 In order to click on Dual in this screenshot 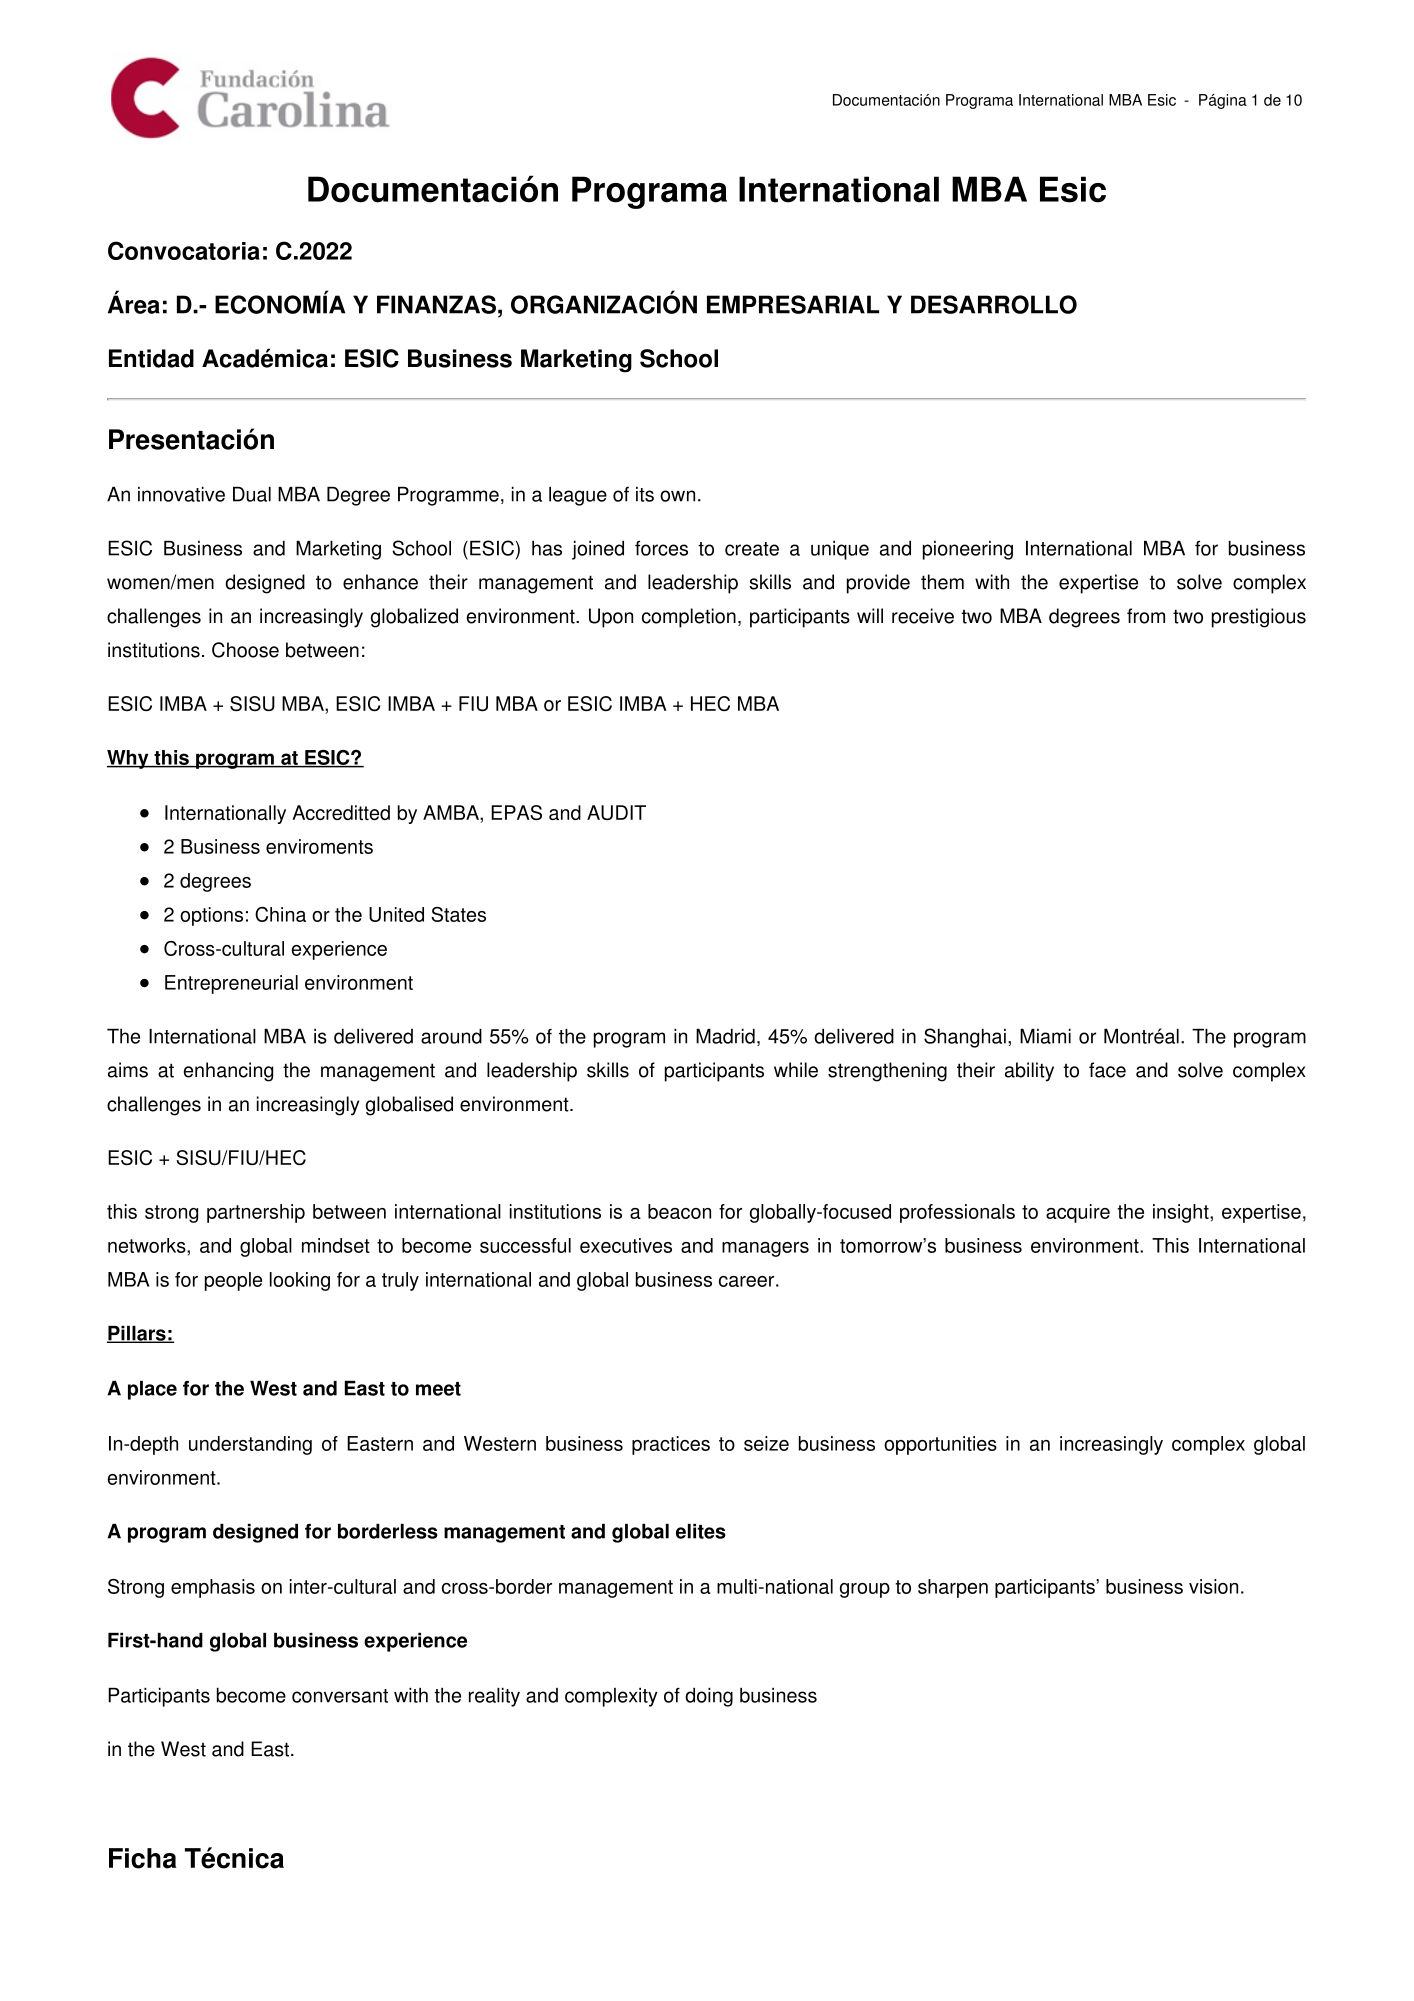, I will do `click(252, 494)`.
